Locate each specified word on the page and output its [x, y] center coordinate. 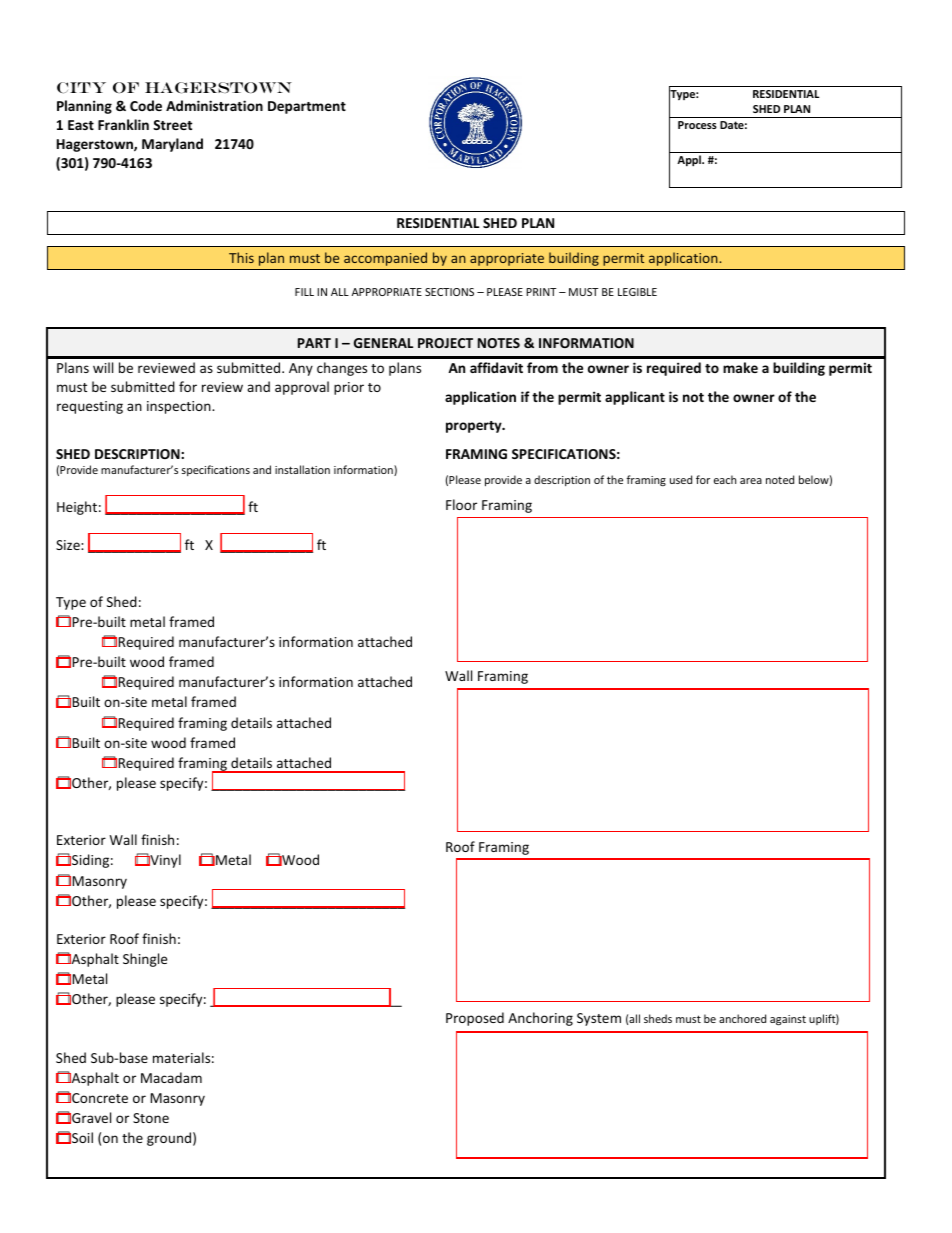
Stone [151, 1118]
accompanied [385, 259]
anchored [742, 1018]
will [103, 367]
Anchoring [540, 1019]
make [740, 367]
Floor [461, 504]
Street [172, 125]
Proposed [475, 1019]
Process [697, 125]
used [681, 479]
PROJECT [445, 343]
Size [69, 545]
